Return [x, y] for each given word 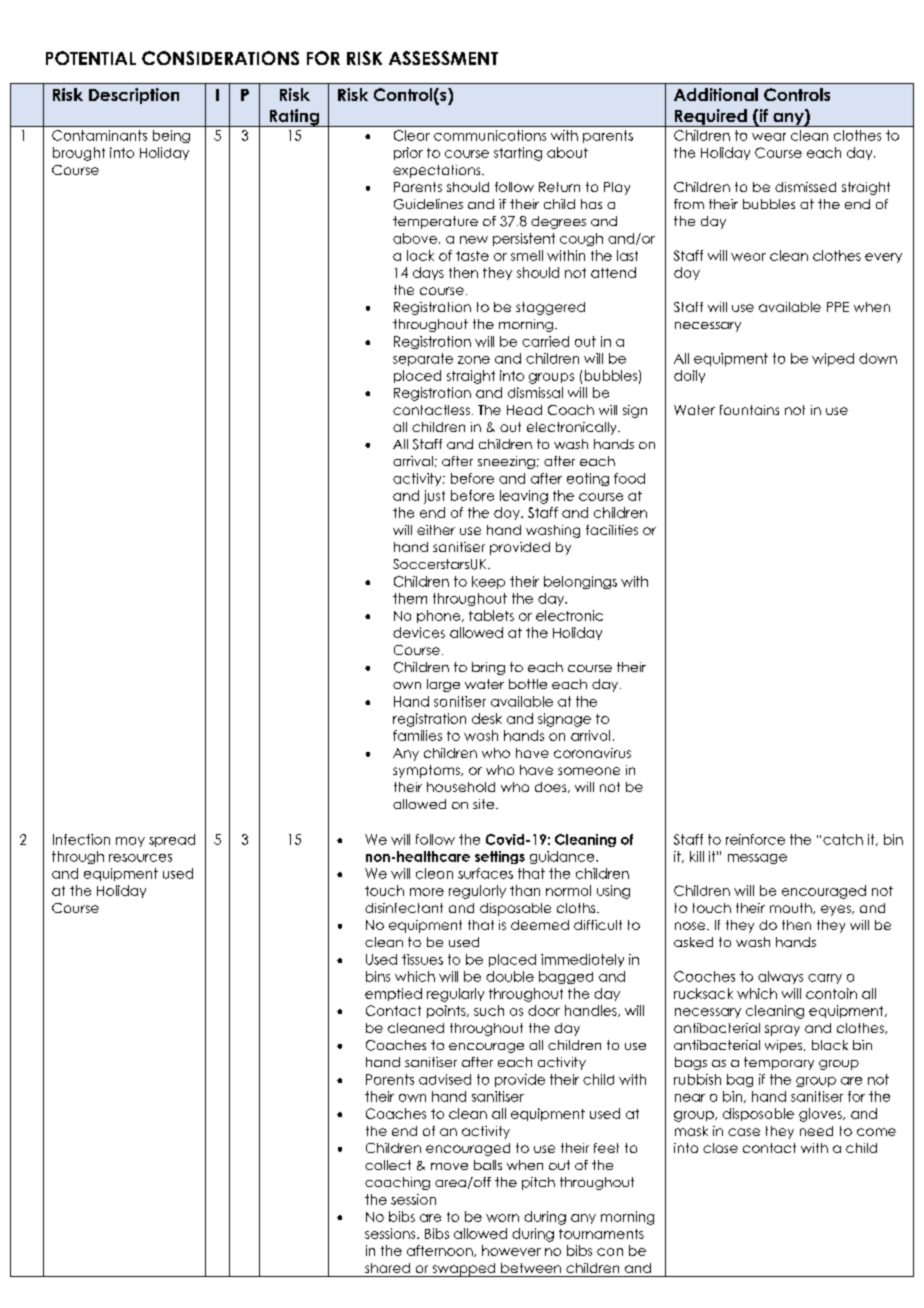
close [720, 1148]
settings [500, 857]
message [757, 859]
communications [490, 135]
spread [172, 840]
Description [134, 96]
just [434, 497]
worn [502, 1218]
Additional [716, 94]
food [629, 478]
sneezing [506, 462]
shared [387, 1268]
